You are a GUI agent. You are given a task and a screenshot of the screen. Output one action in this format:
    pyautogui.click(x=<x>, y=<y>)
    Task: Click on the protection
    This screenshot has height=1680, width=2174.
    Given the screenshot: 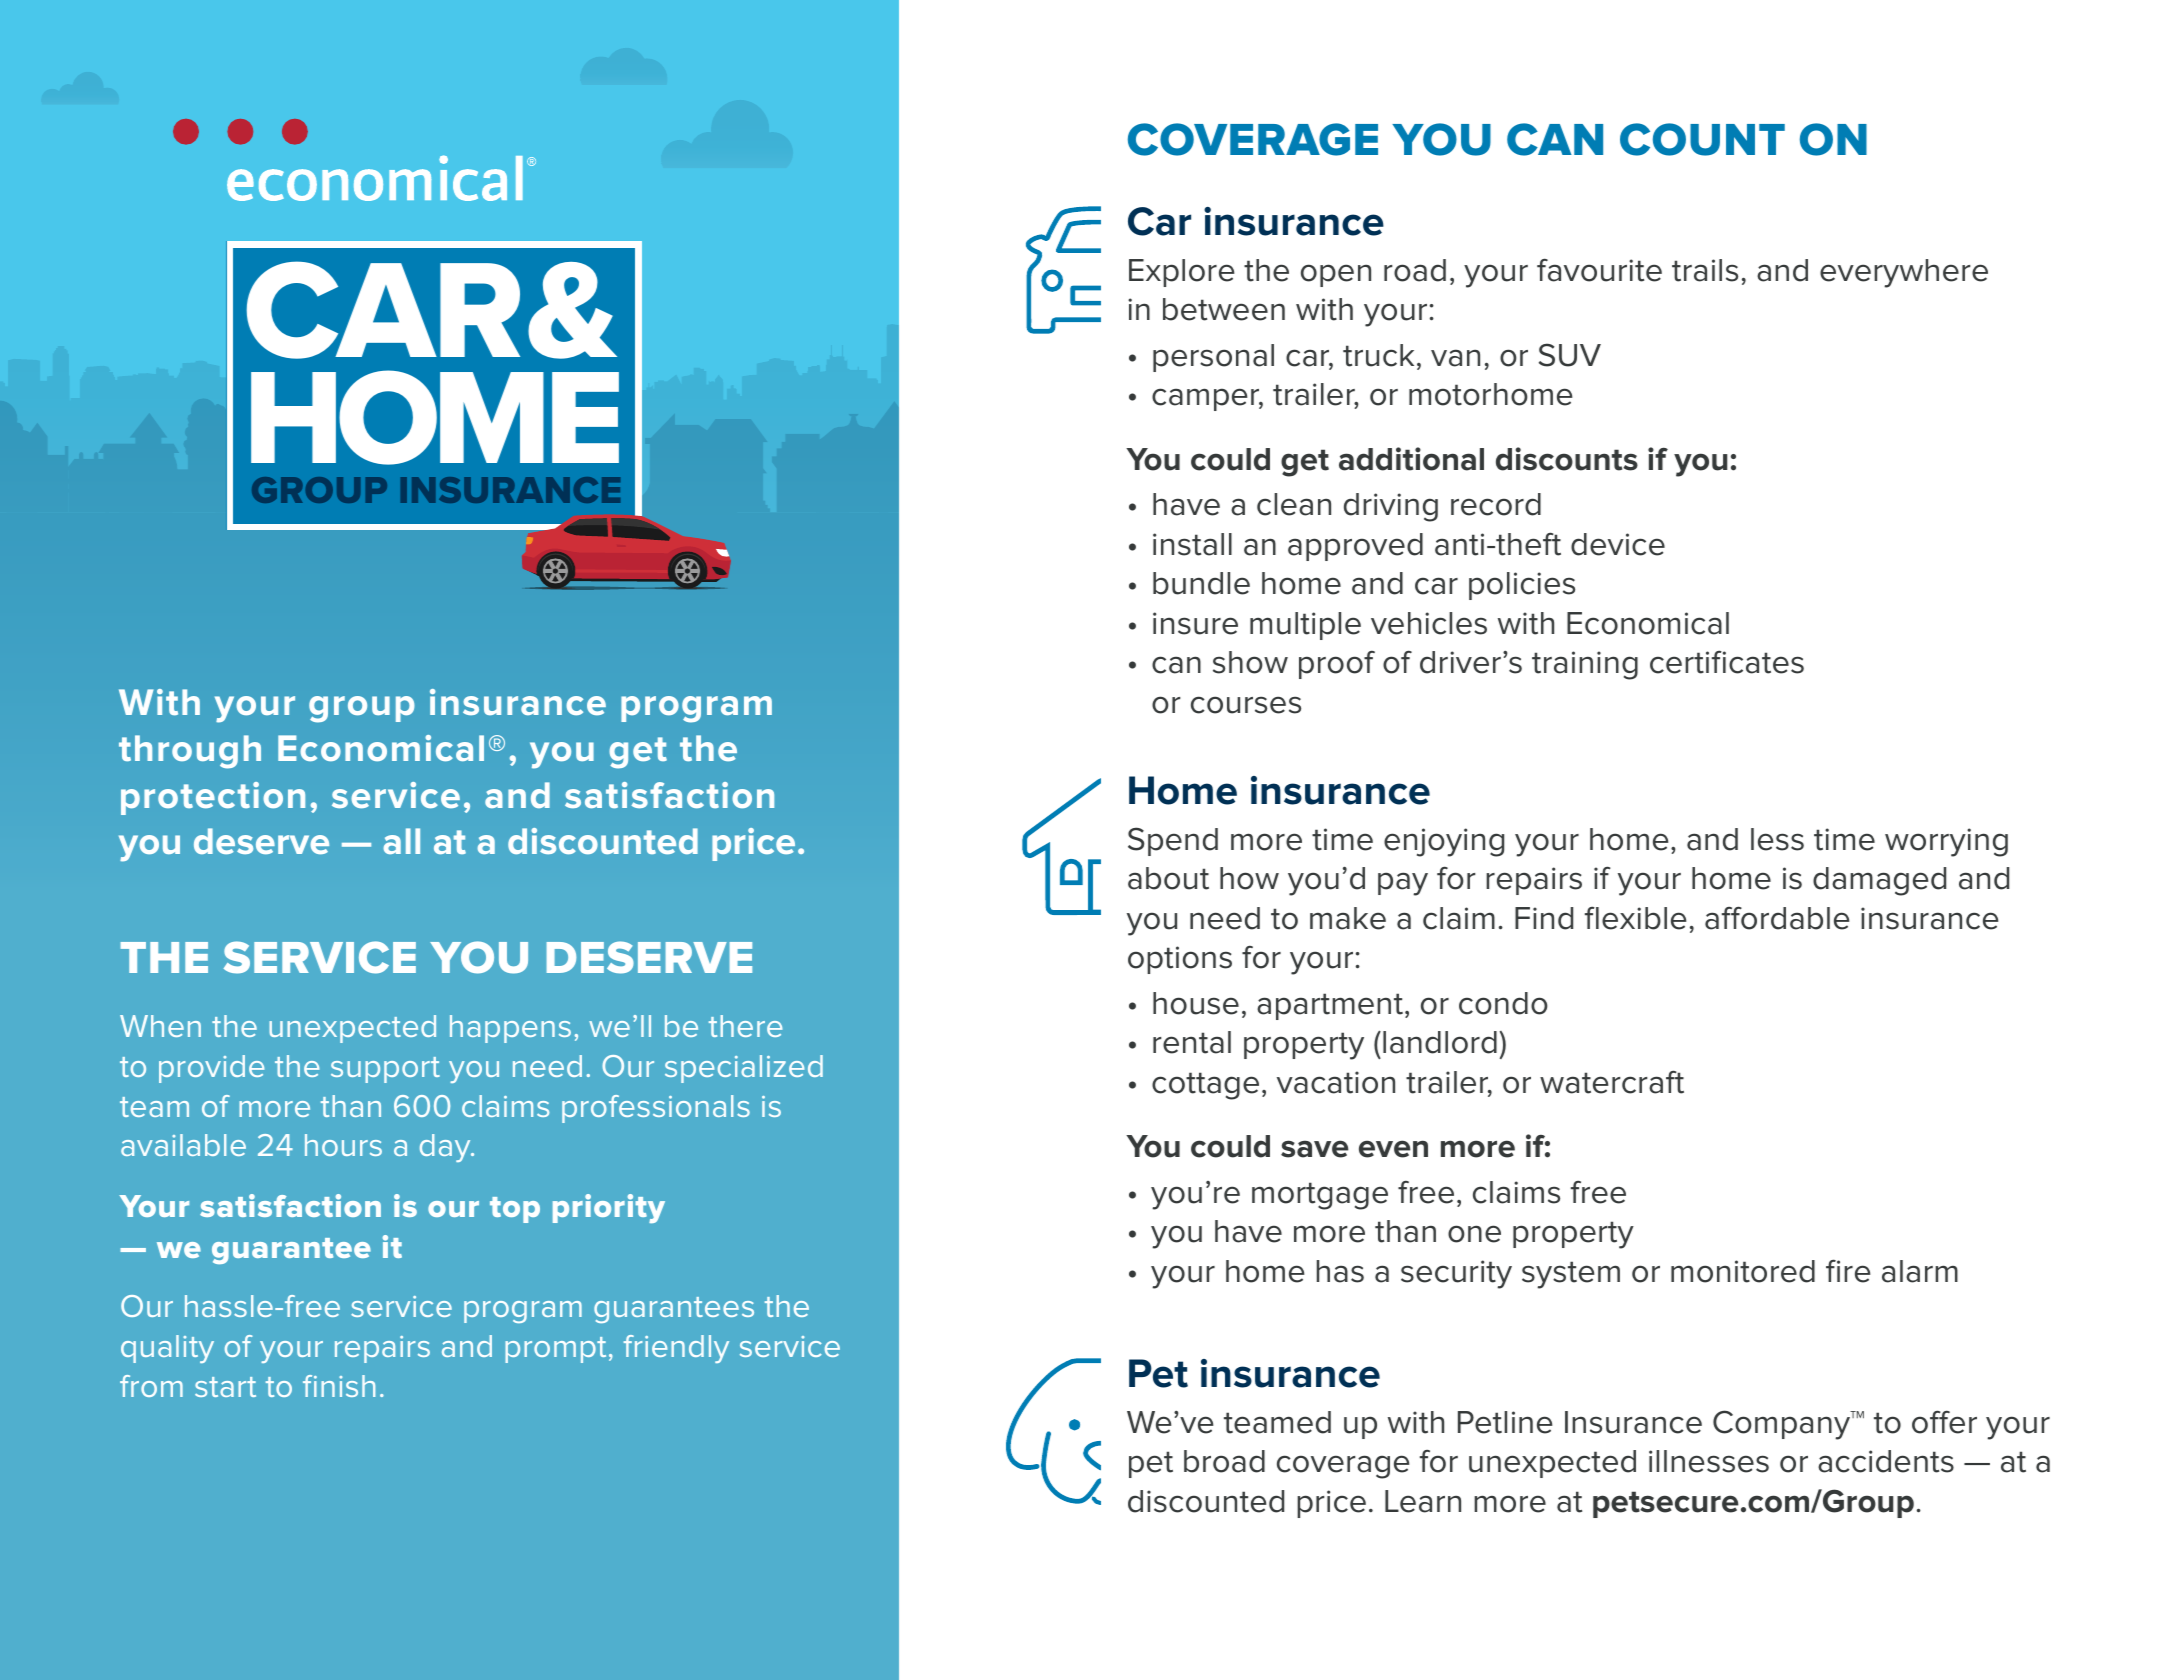 What is the action you would take?
    pyautogui.click(x=213, y=798)
